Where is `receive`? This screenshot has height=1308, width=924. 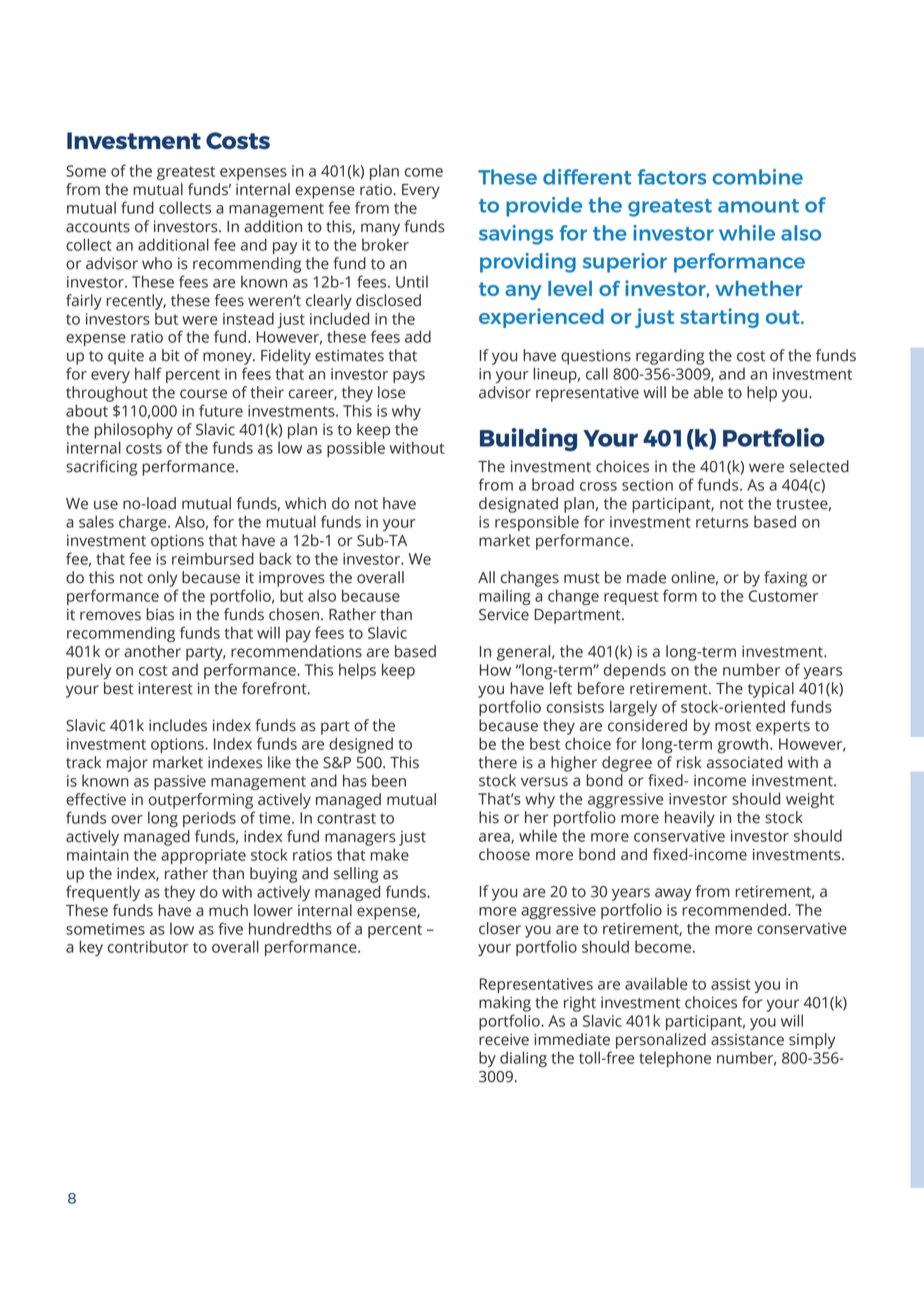 receive is located at coordinates (504, 1040).
